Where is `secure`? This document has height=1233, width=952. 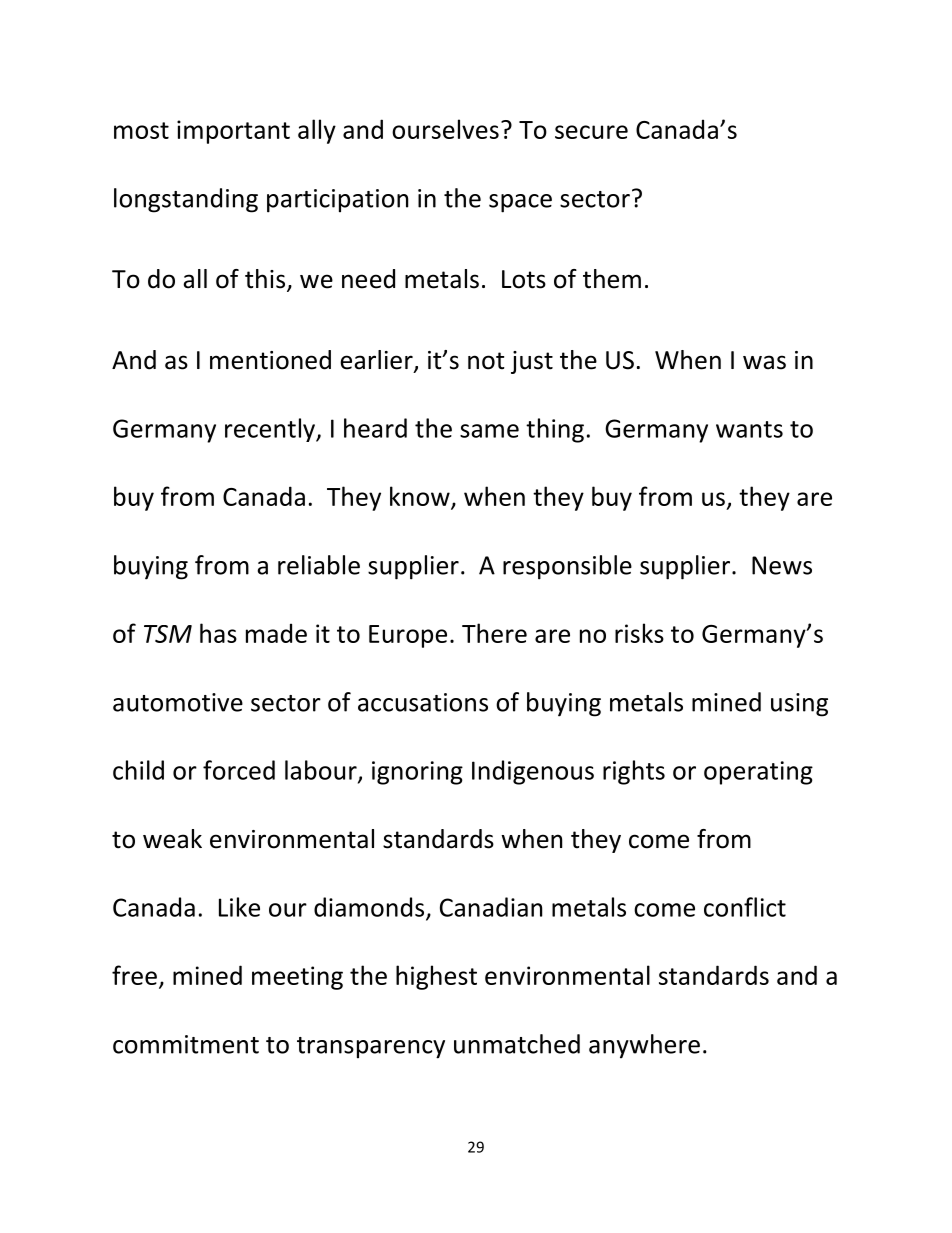 secure is located at coordinates (591, 132).
